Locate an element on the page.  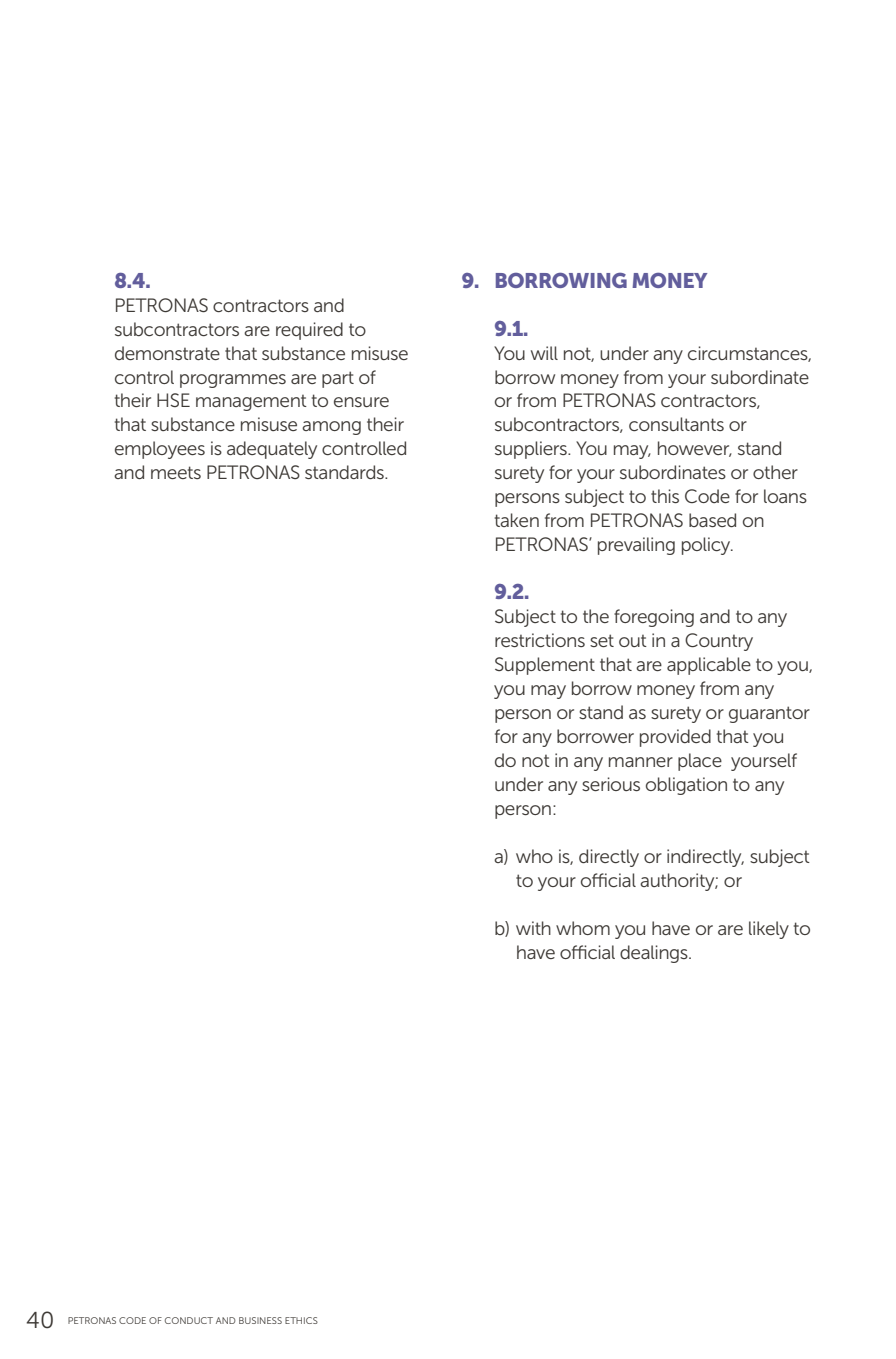
restrictions is located at coordinates (540, 640).
